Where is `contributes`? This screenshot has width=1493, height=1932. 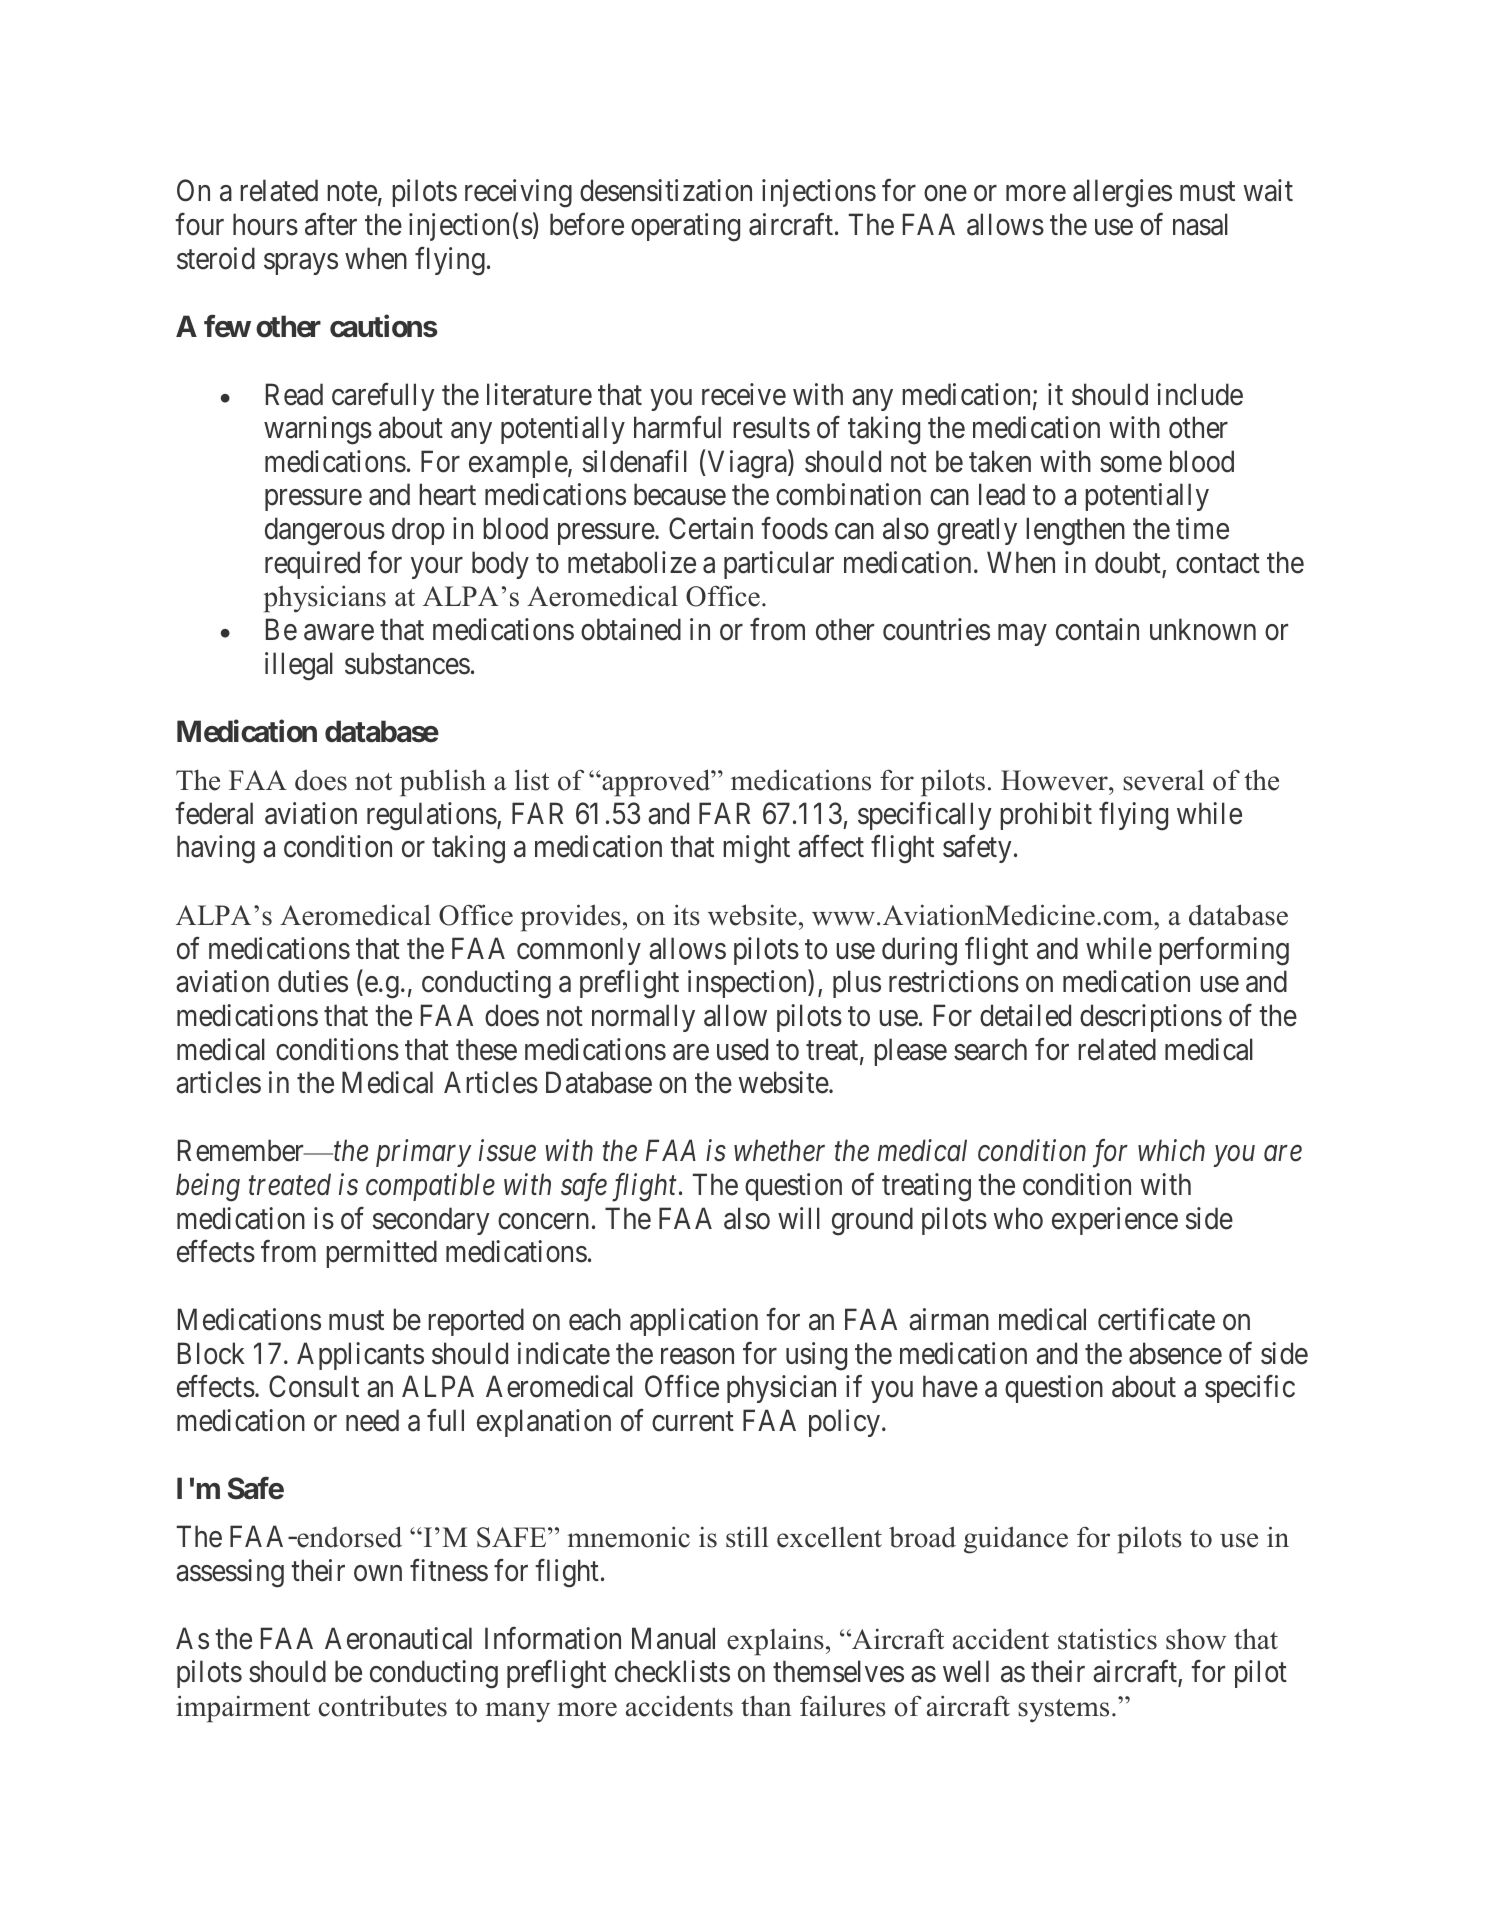
contributes is located at coordinates (383, 1706).
